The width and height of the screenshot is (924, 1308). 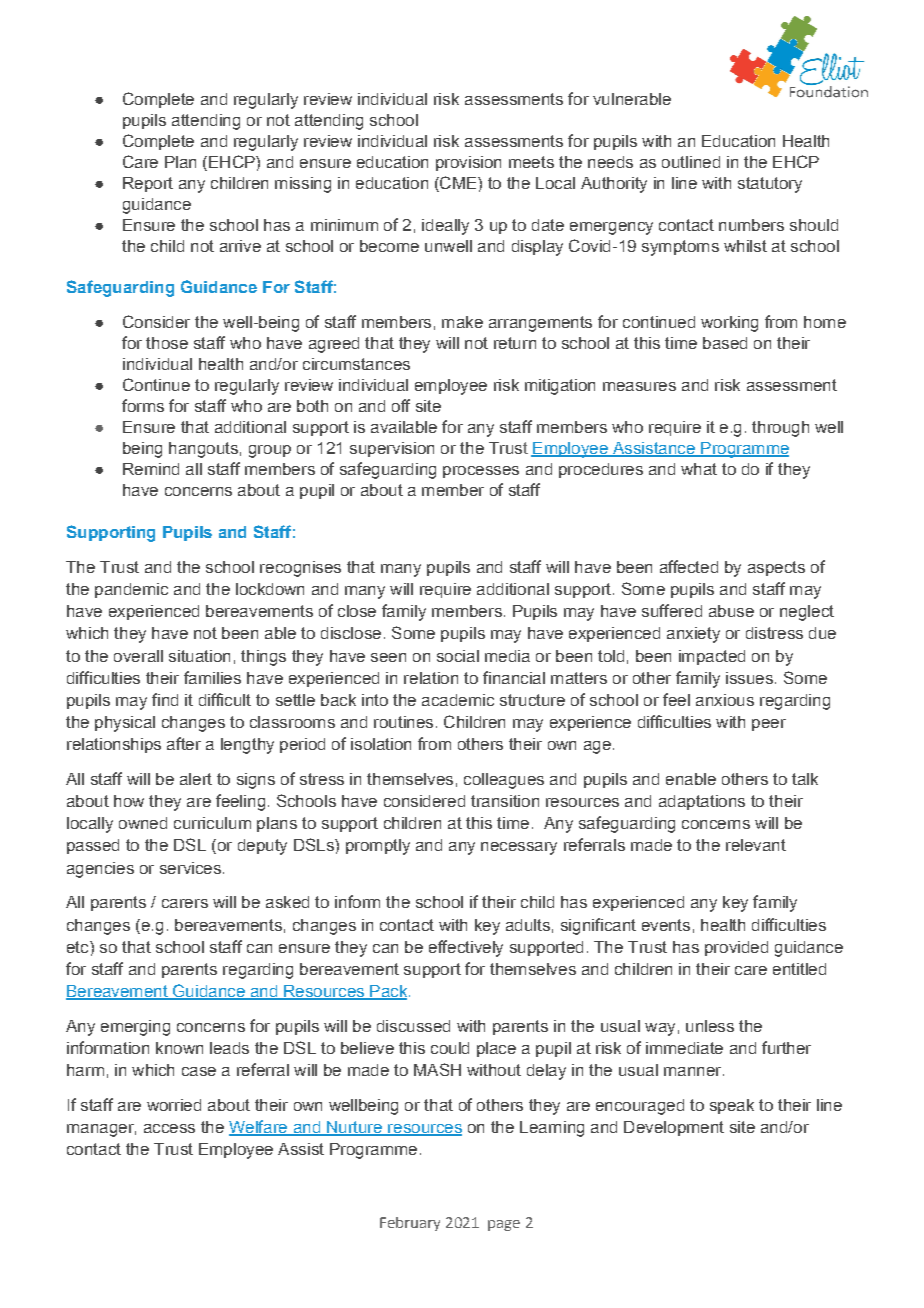 What do you see at coordinates (151, 469) in the screenshot?
I see `Remind` at bounding box center [151, 469].
